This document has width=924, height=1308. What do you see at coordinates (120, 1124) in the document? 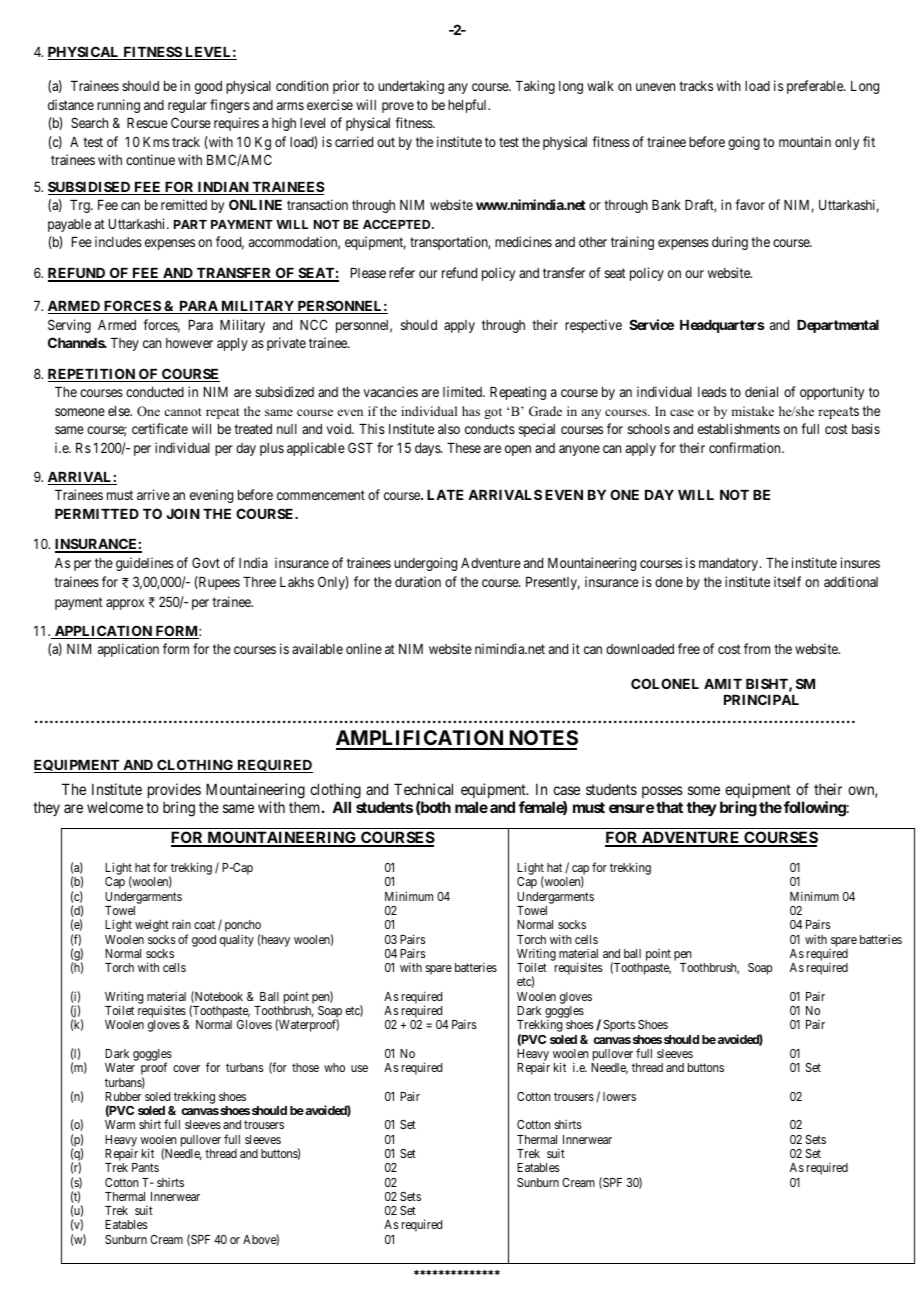
I see `Warm` at bounding box center [120, 1124].
